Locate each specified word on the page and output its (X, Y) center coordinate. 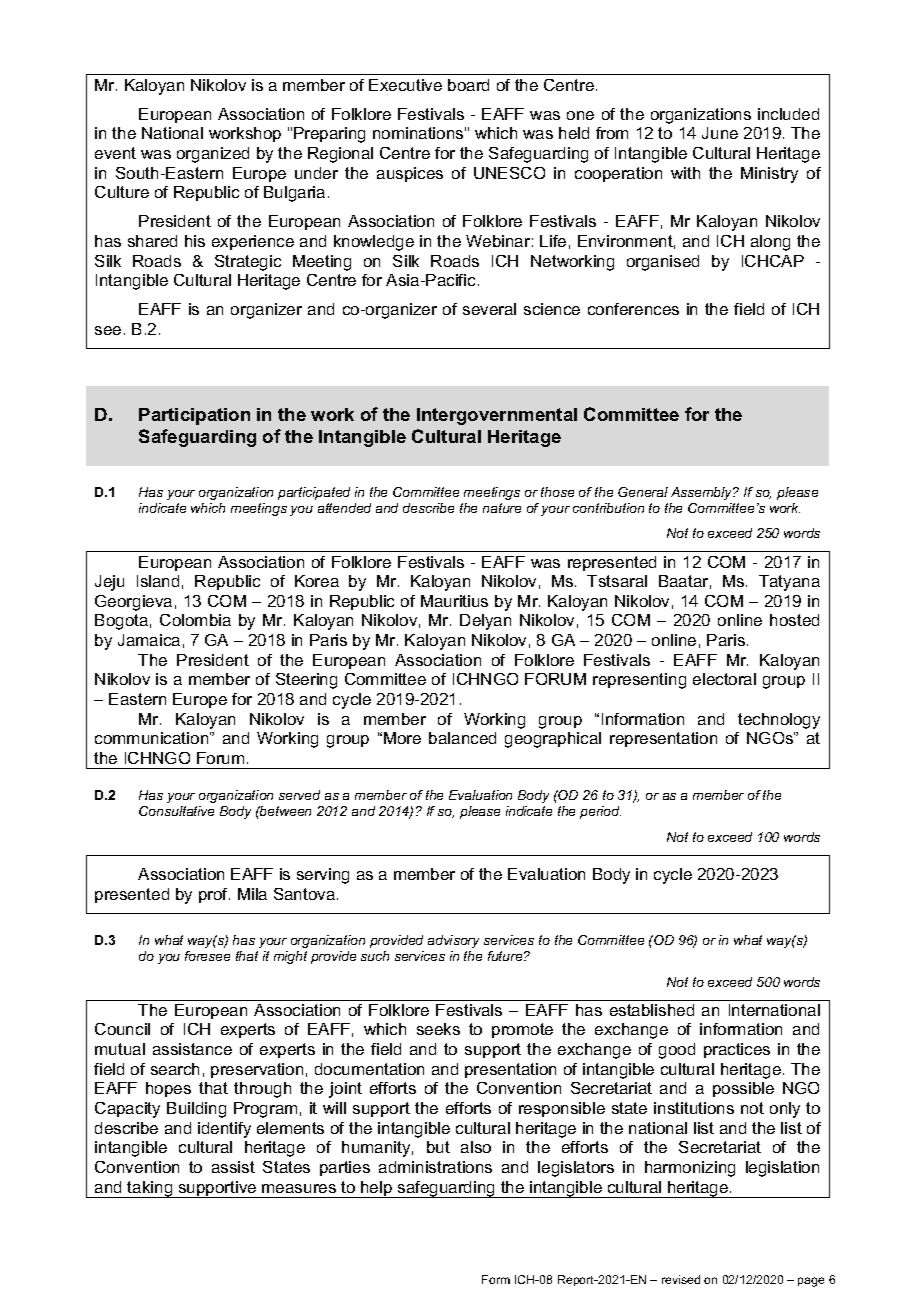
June (720, 133)
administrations (435, 1167)
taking (150, 1189)
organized (213, 155)
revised (681, 1279)
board (468, 85)
